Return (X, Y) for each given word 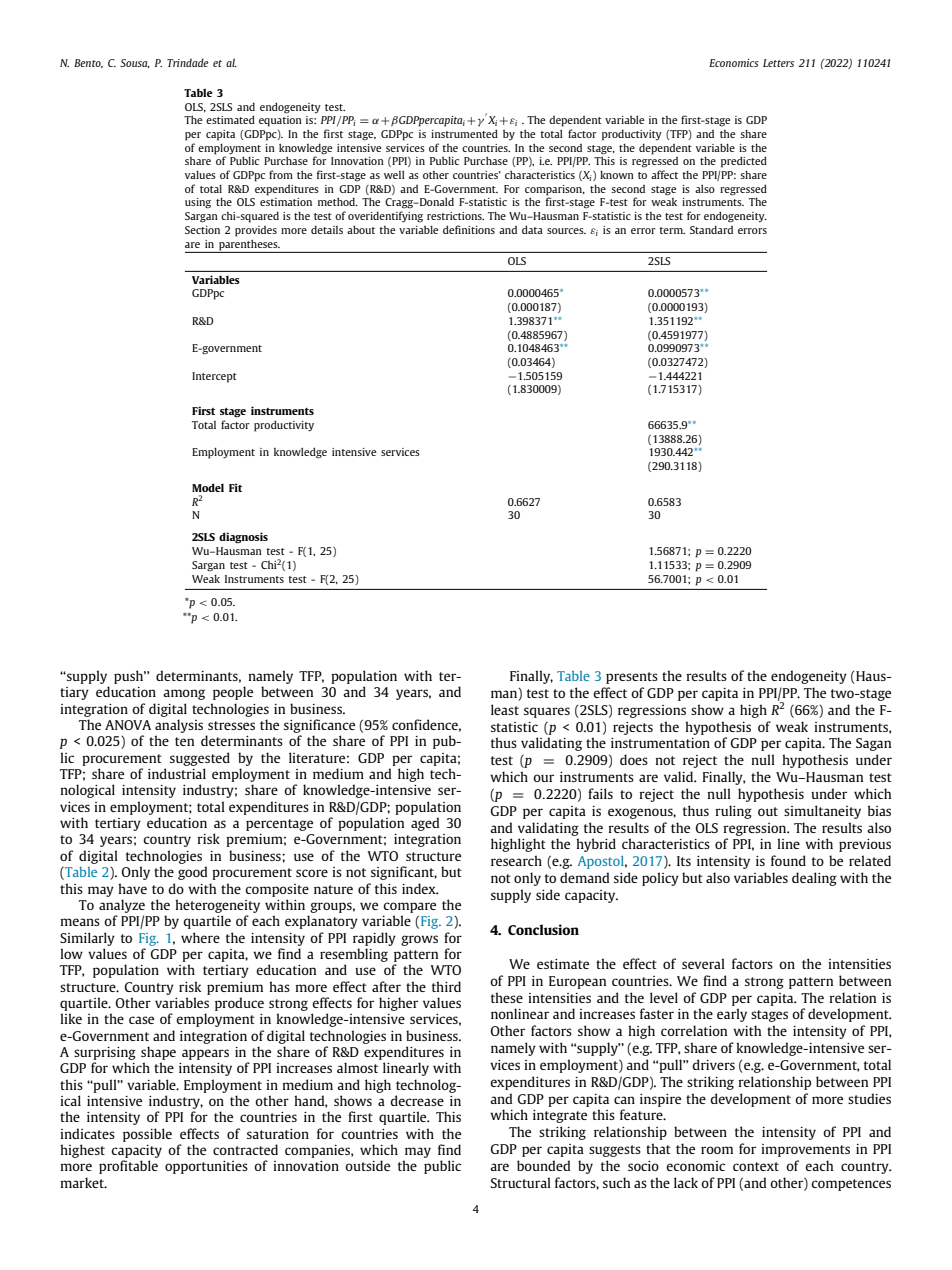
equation (280, 121)
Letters (778, 63)
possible (147, 1135)
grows (419, 940)
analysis (179, 726)
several (703, 963)
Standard (711, 229)
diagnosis (243, 538)
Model (208, 487)
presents (632, 678)
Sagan (873, 744)
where (200, 937)
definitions (469, 229)
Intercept (214, 377)
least (505, 709)
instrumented (464, 133)
